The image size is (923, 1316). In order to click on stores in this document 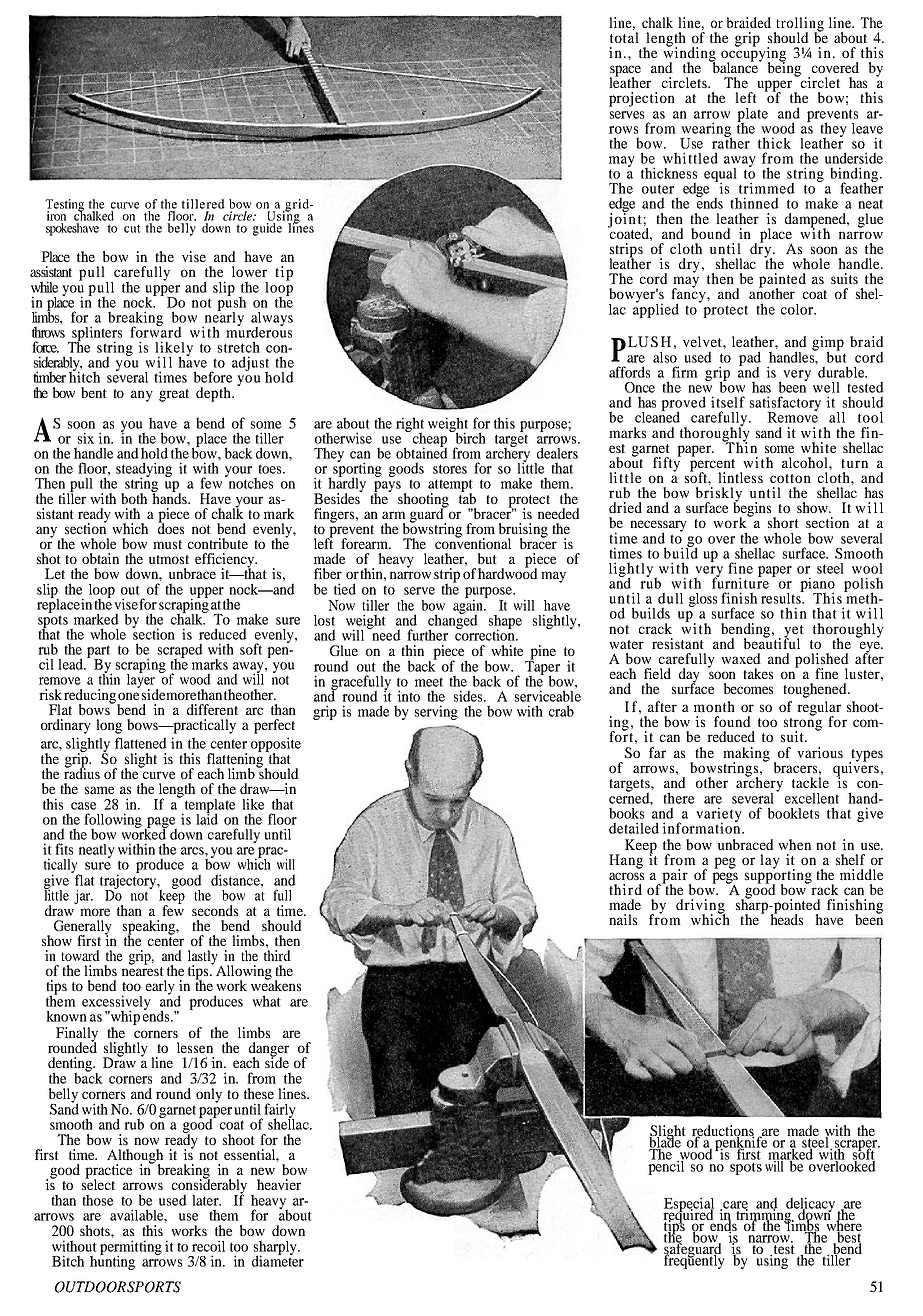, I will do `click(450, 469)`.
